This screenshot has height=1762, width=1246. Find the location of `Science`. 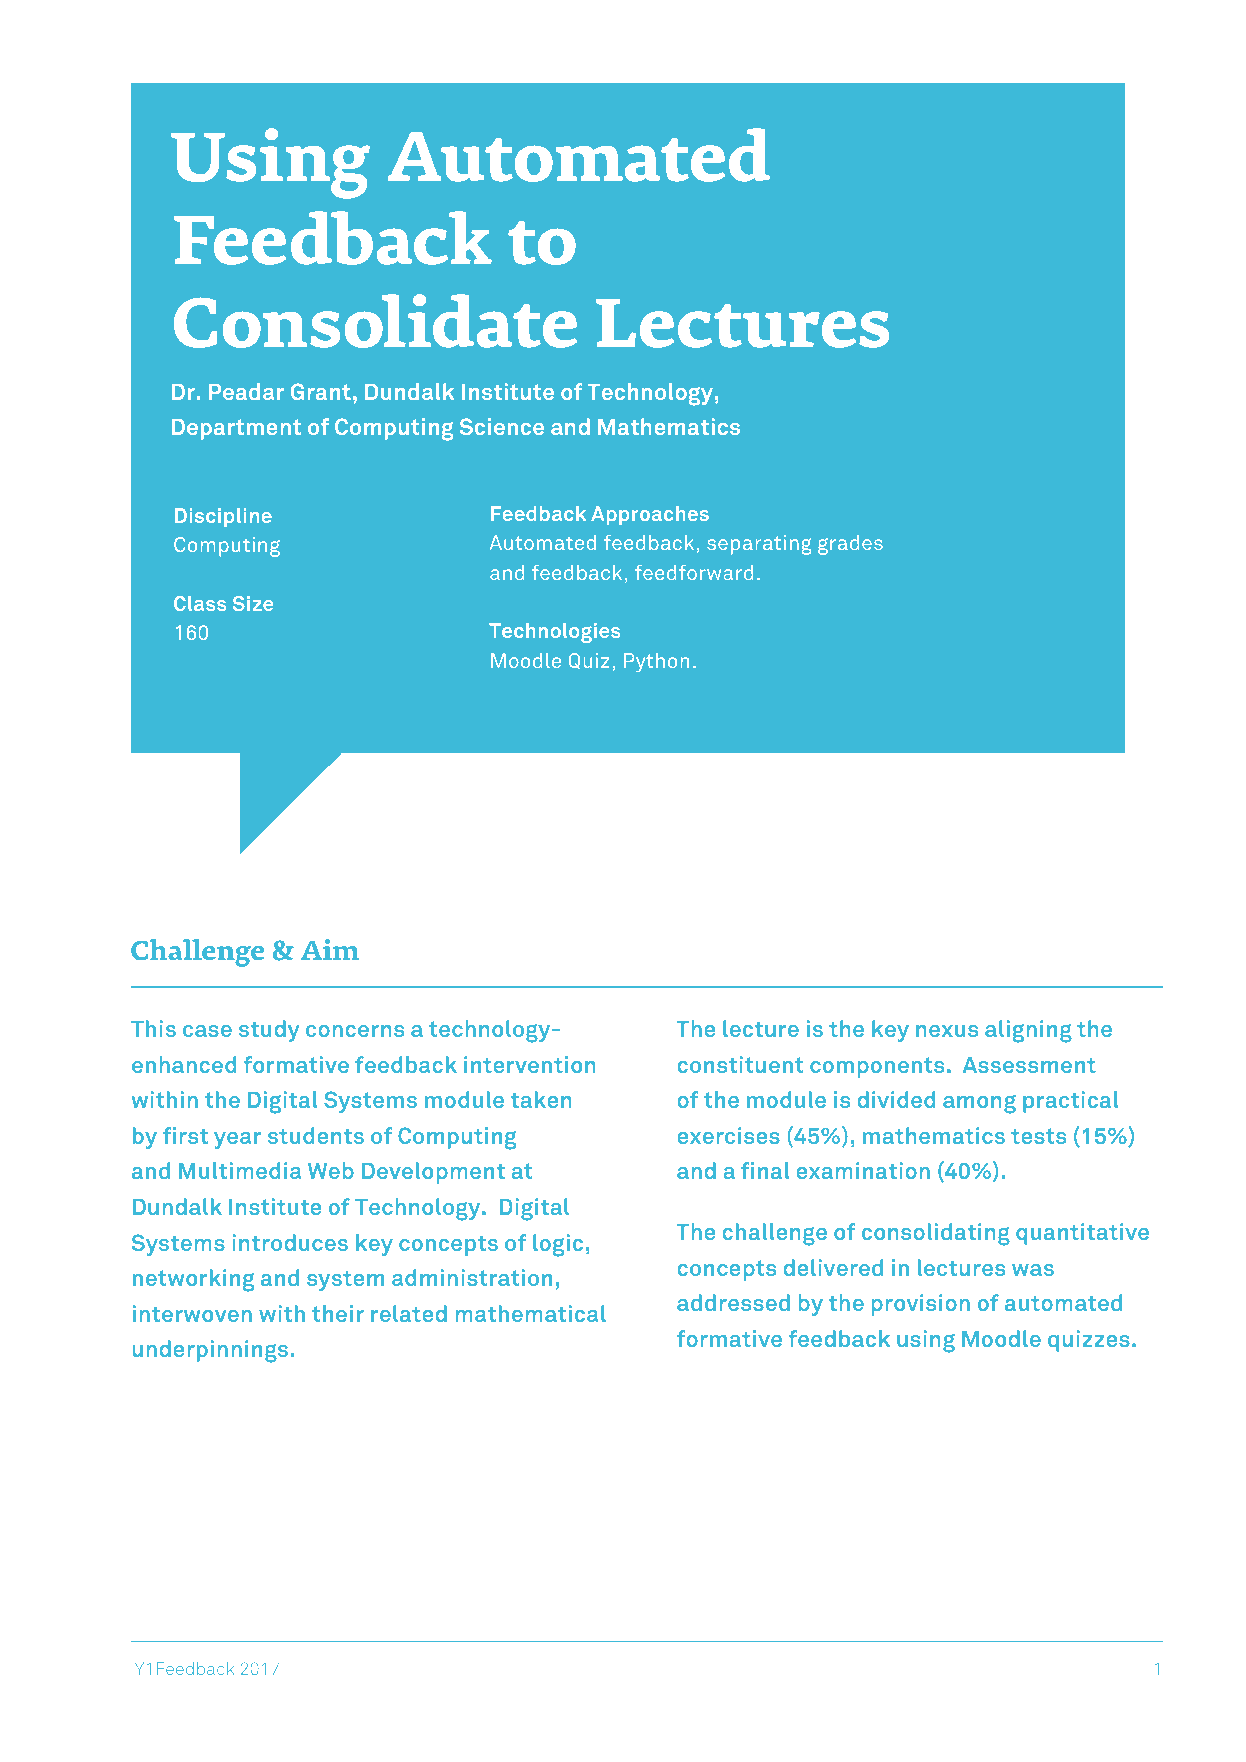

Science is located at coordinates (502, 426).
